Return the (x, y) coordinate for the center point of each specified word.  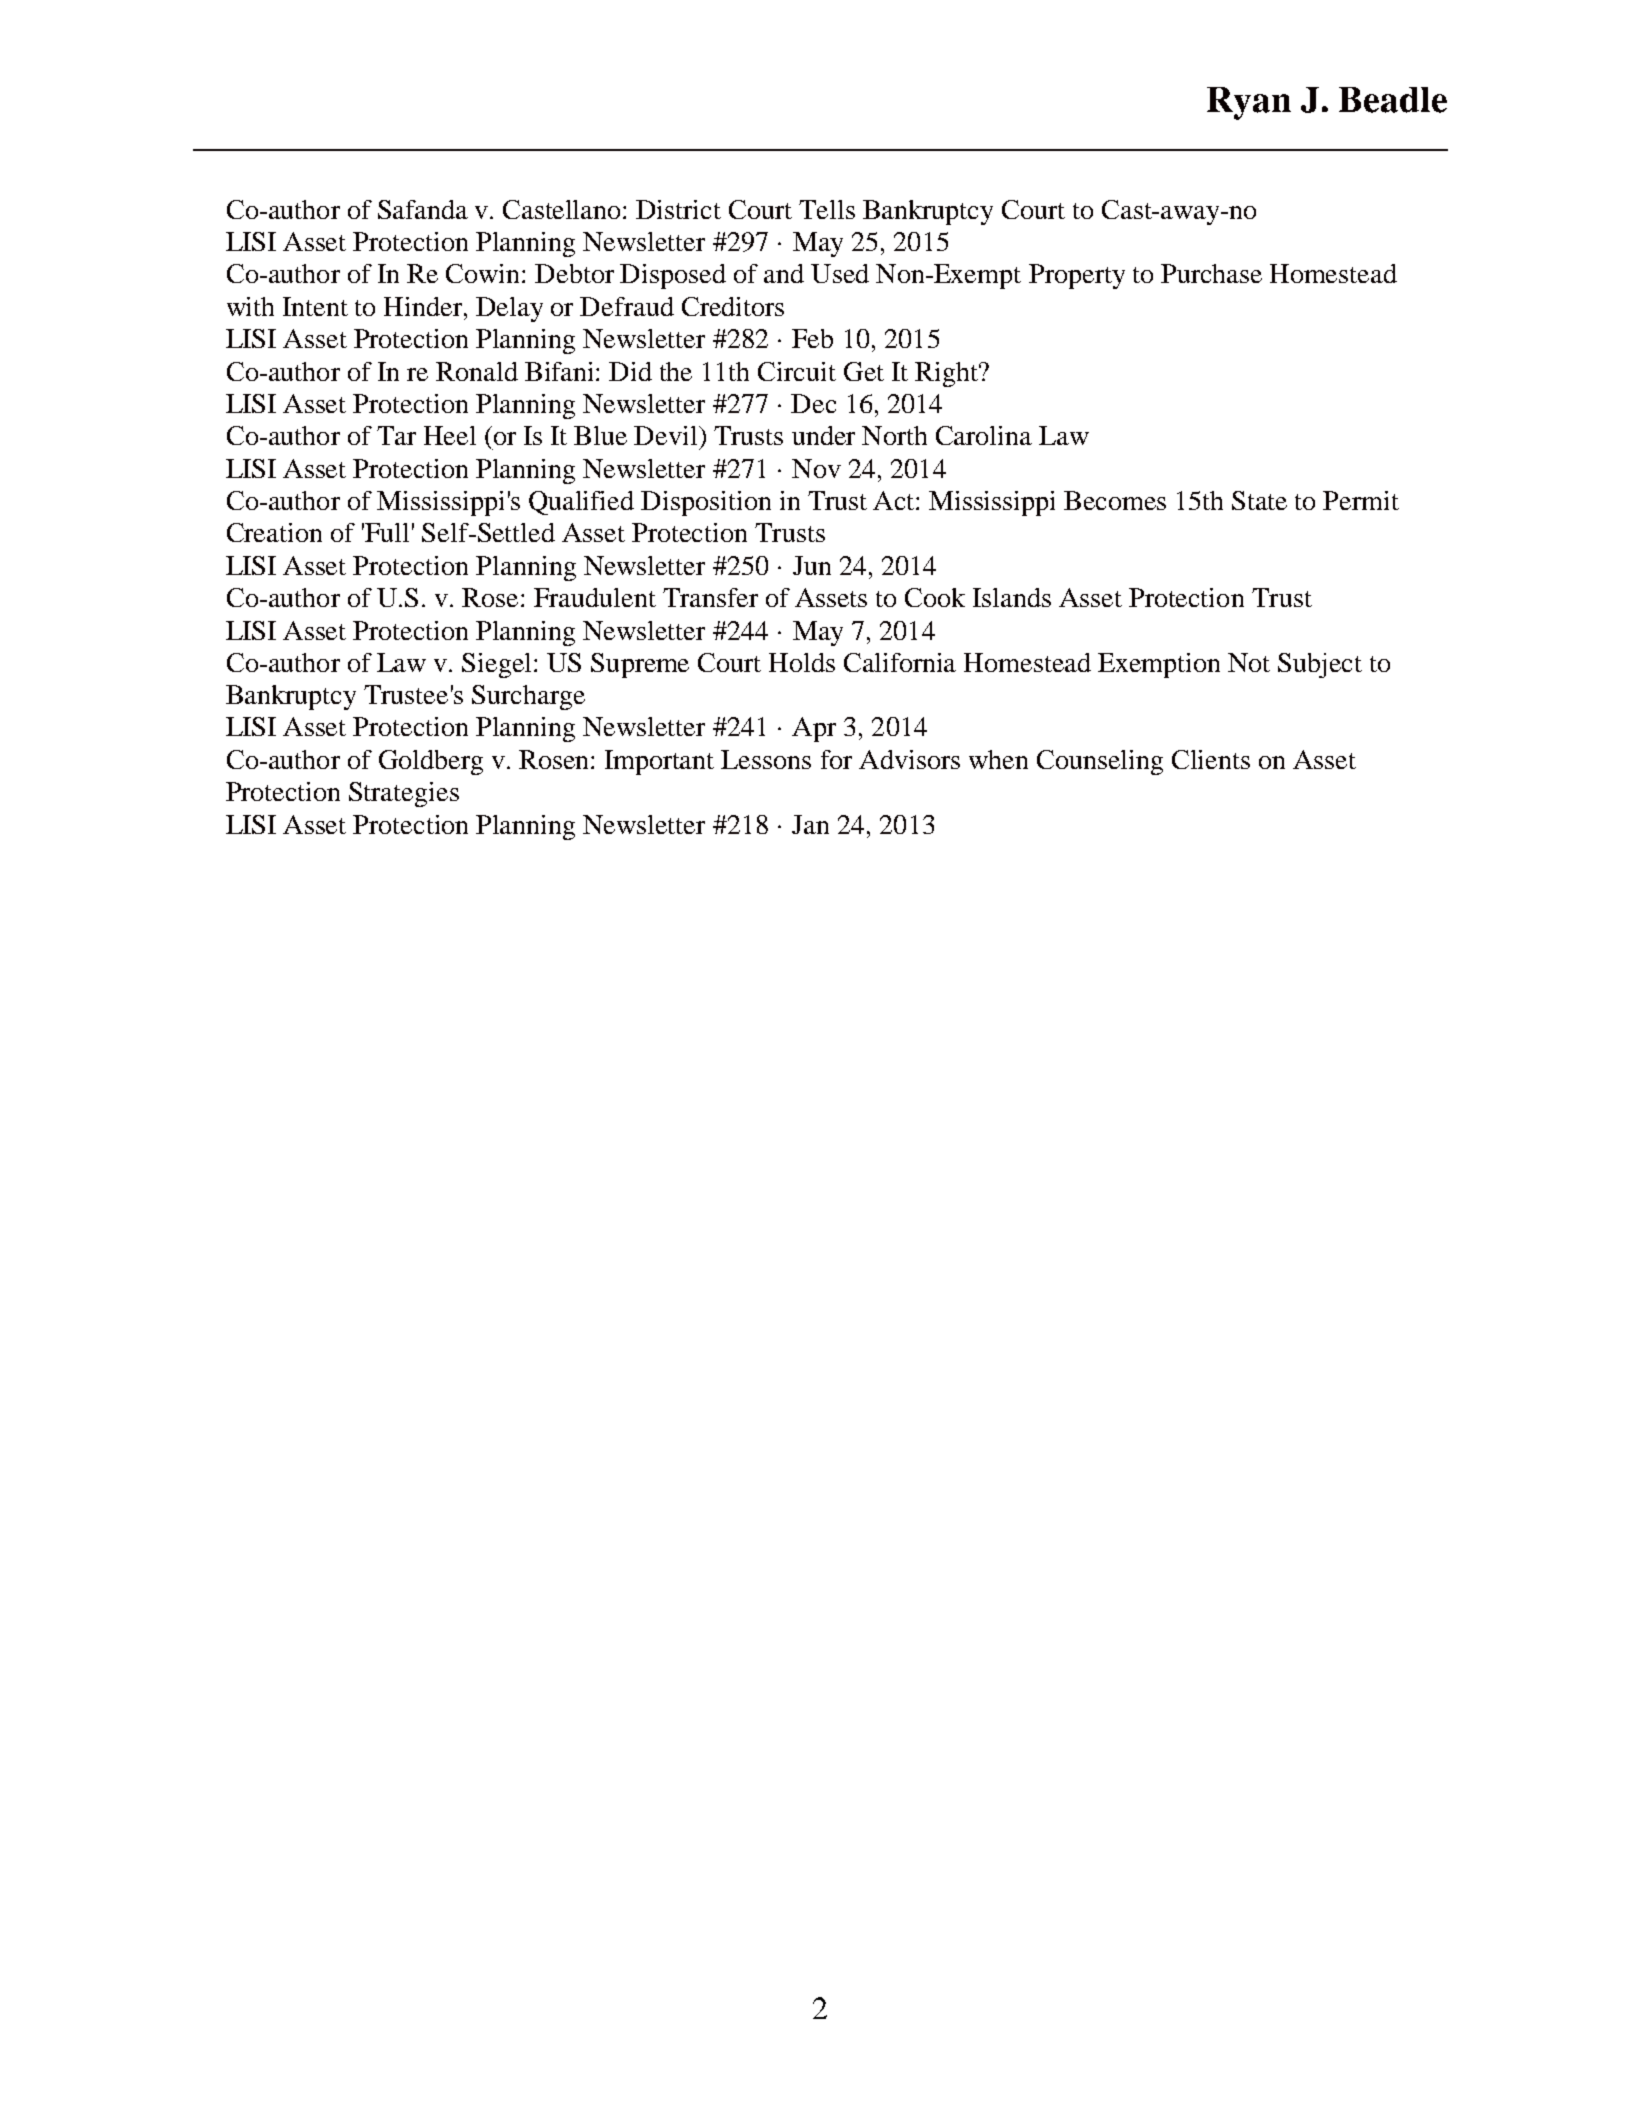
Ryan (1249, 103)
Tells (827, 209)
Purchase (1211, 273)
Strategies (404, 794)
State (1259, 500)
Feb (812, 338)
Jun (812, 565)
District (678, 209)
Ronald (477, 371)
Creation (274, 532)
